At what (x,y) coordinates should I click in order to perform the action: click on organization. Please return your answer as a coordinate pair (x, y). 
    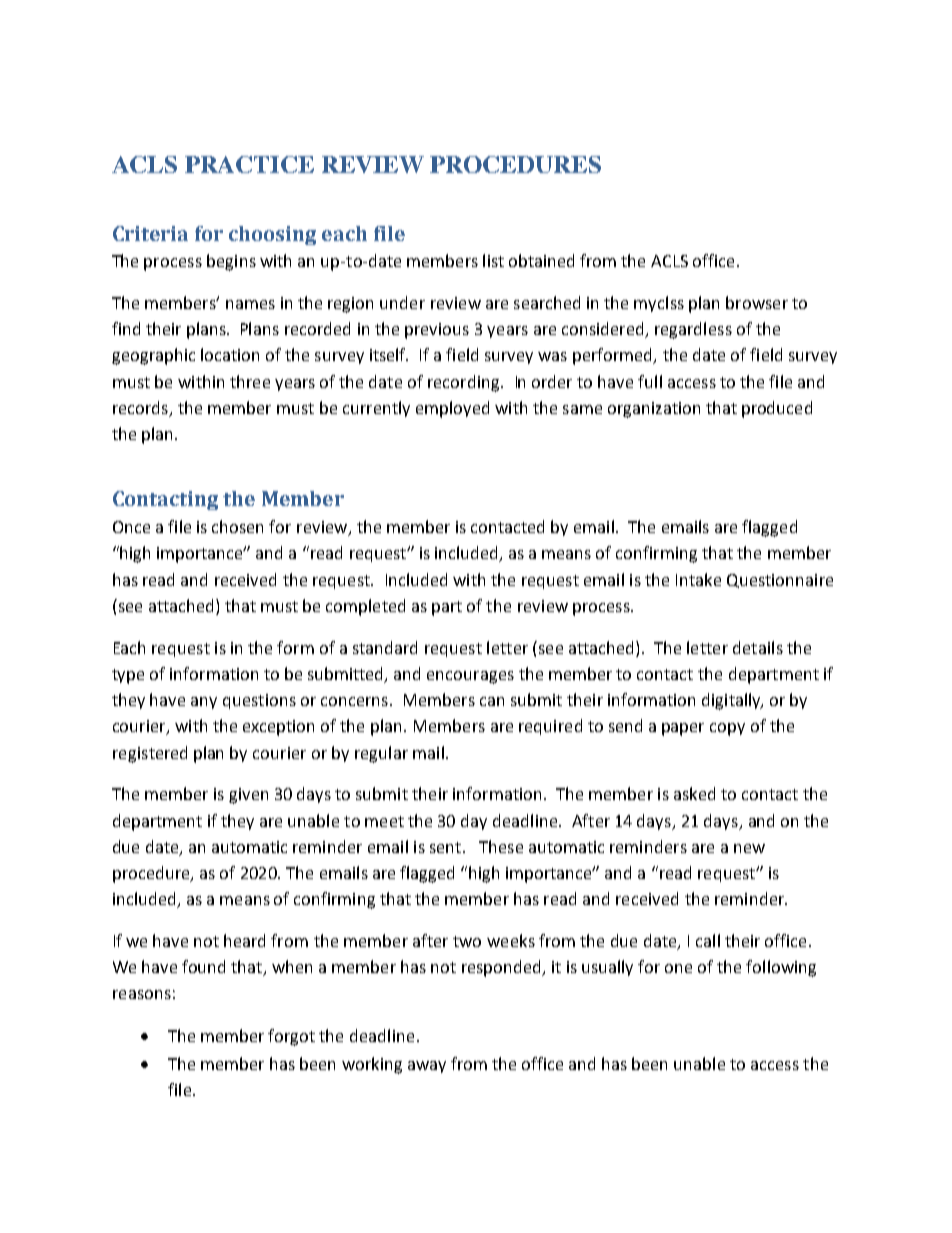
    Looking at the image, I should click on (654, 410).
